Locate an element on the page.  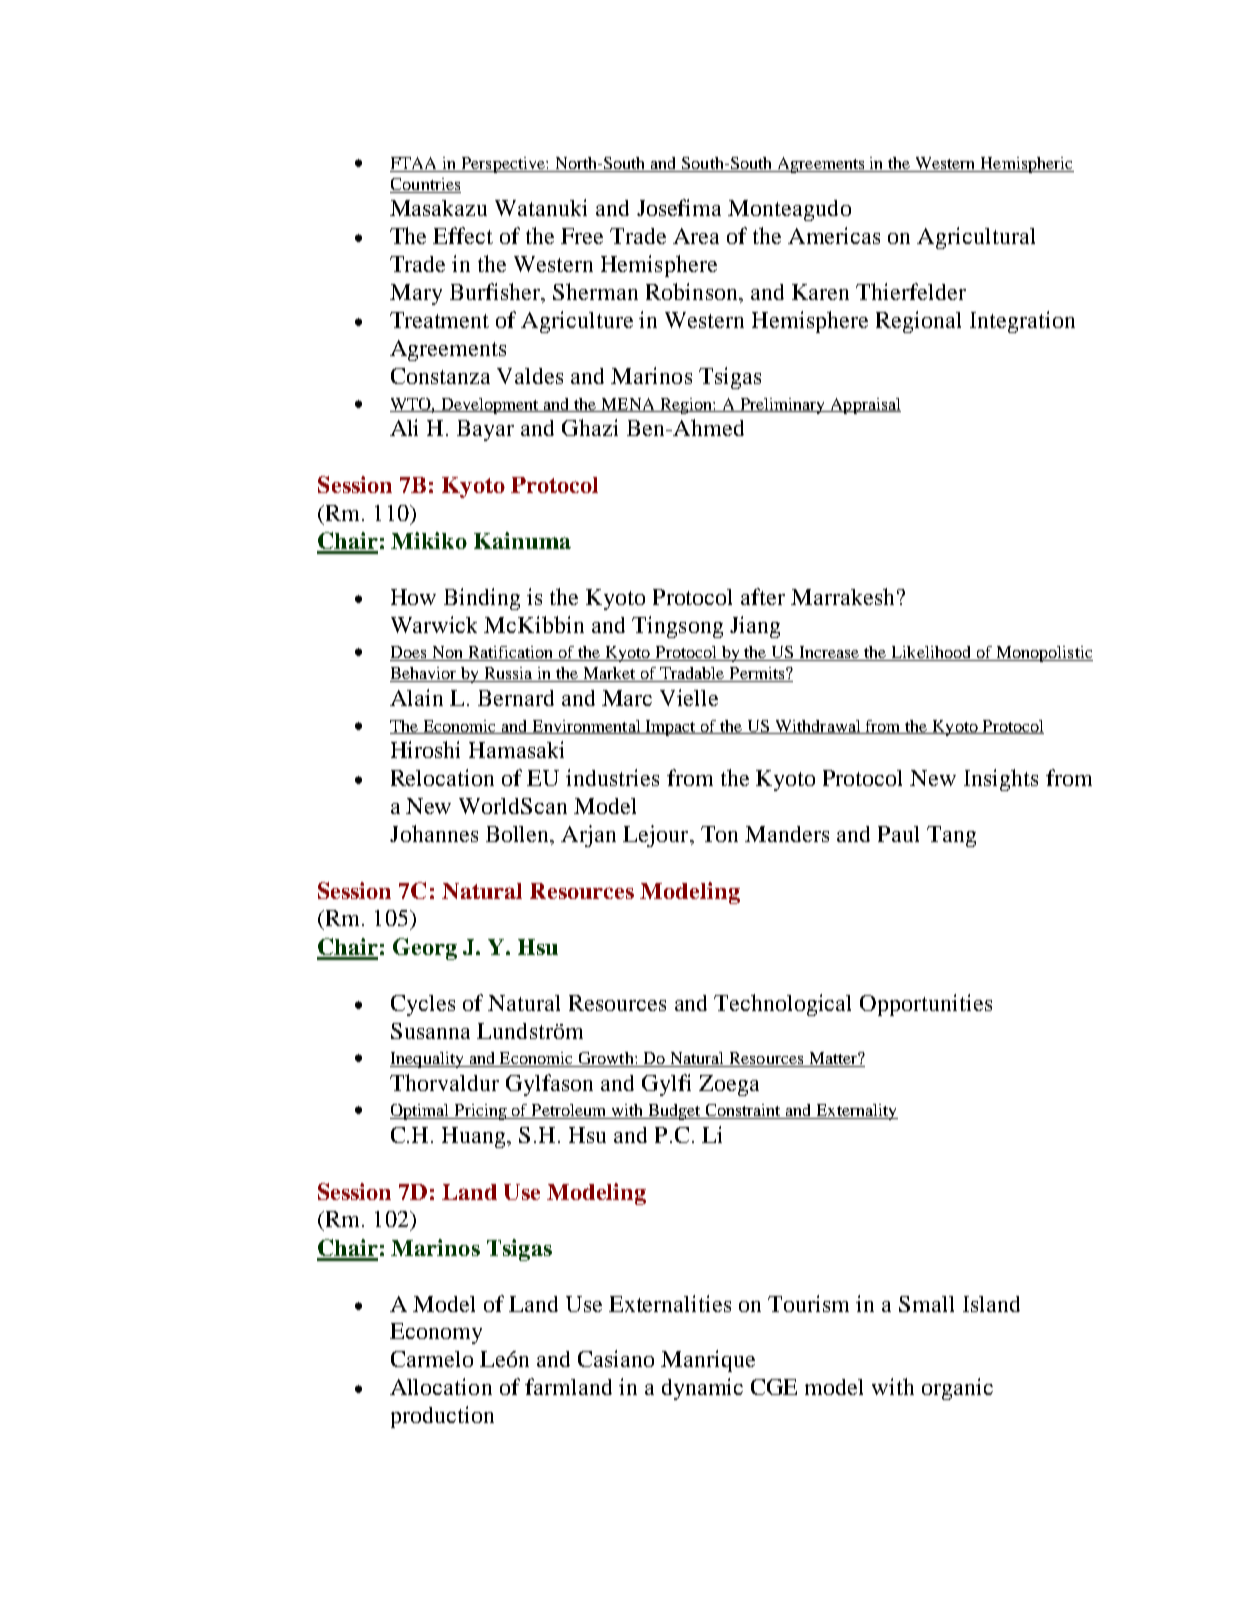
Relocation is located at coordinates (442, 777).
